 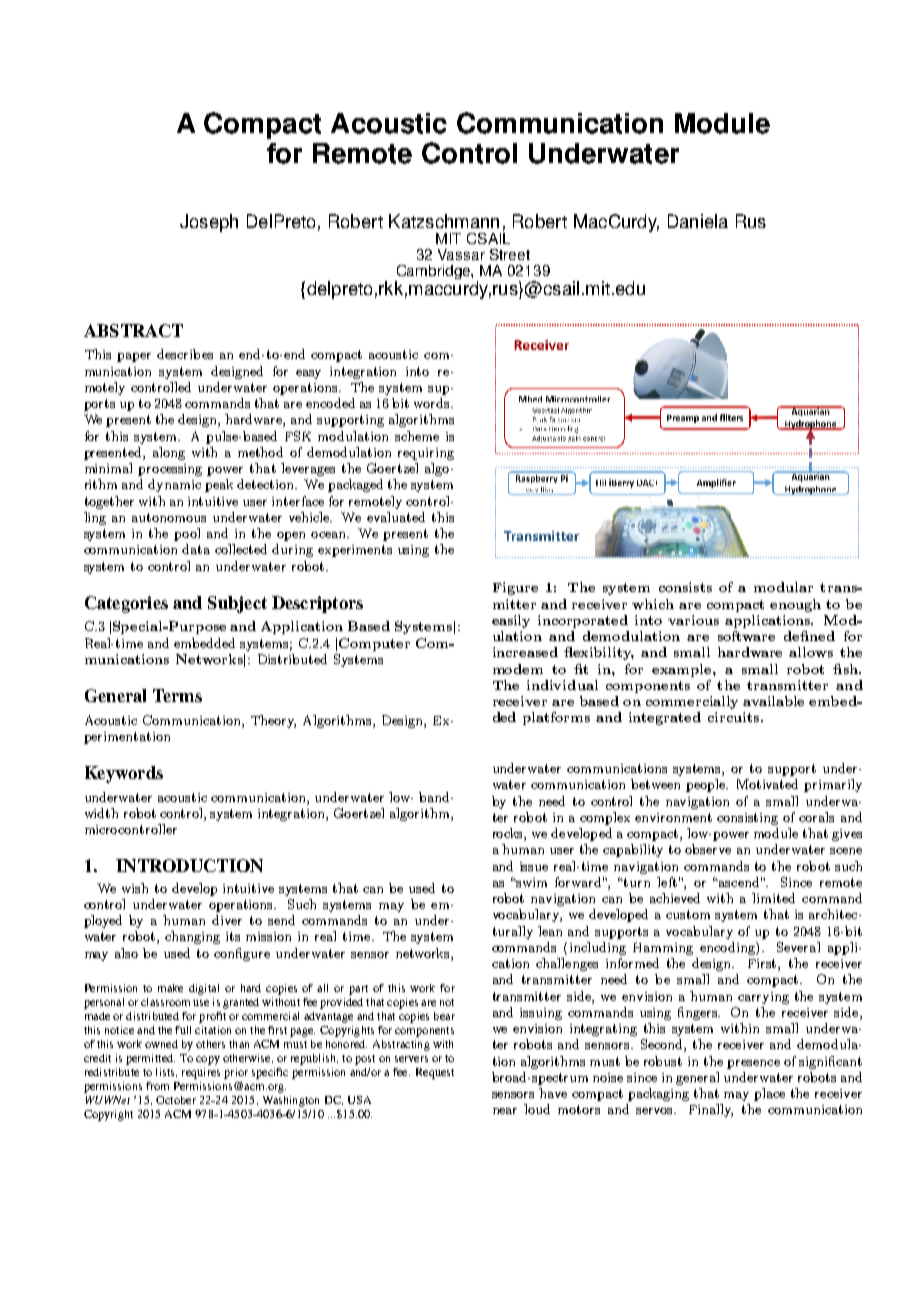 What do you see at coordinates (396, 517) in the image?
I see `evaluated` at bounding box center [396, 517].
